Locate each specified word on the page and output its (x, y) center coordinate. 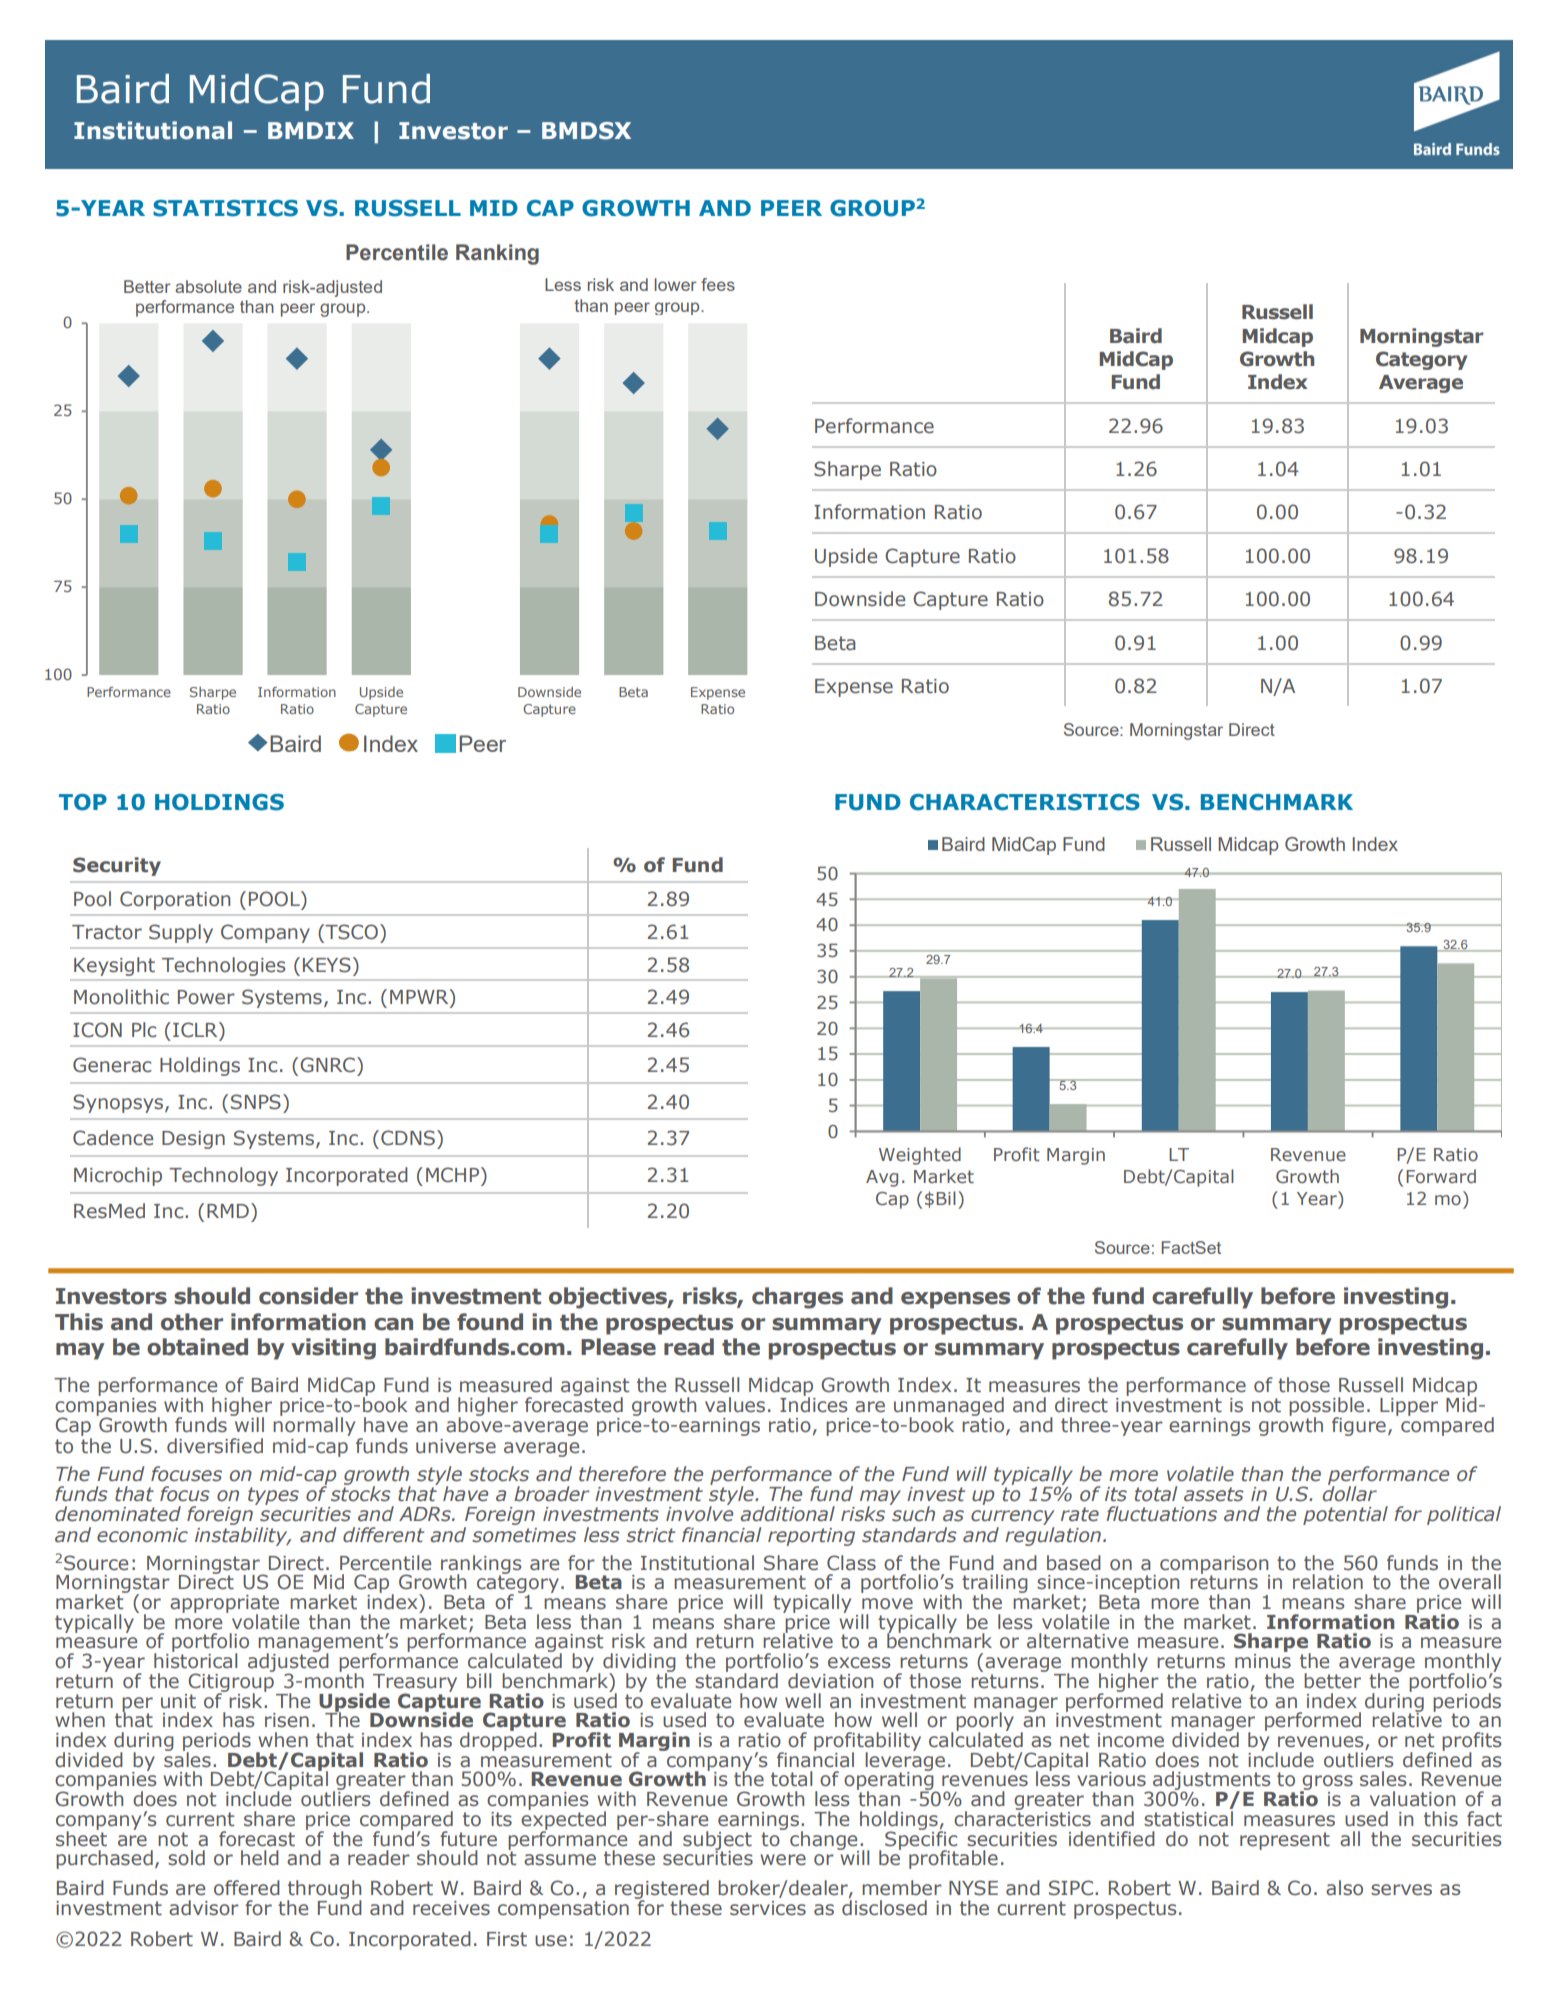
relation (1328, 1582)
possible (1326, 1407)
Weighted (920, 1156)
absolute (208, 286)
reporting (811, 1537)
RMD (228, 1211)
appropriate (224, 1605)
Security (117, 866)
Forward (1441, 1176)
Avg (882, 1178)
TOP (83, 802)
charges (797, 1298)
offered (247, 1888)
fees (718, 284)
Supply (181, 933)
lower (676, 284)
